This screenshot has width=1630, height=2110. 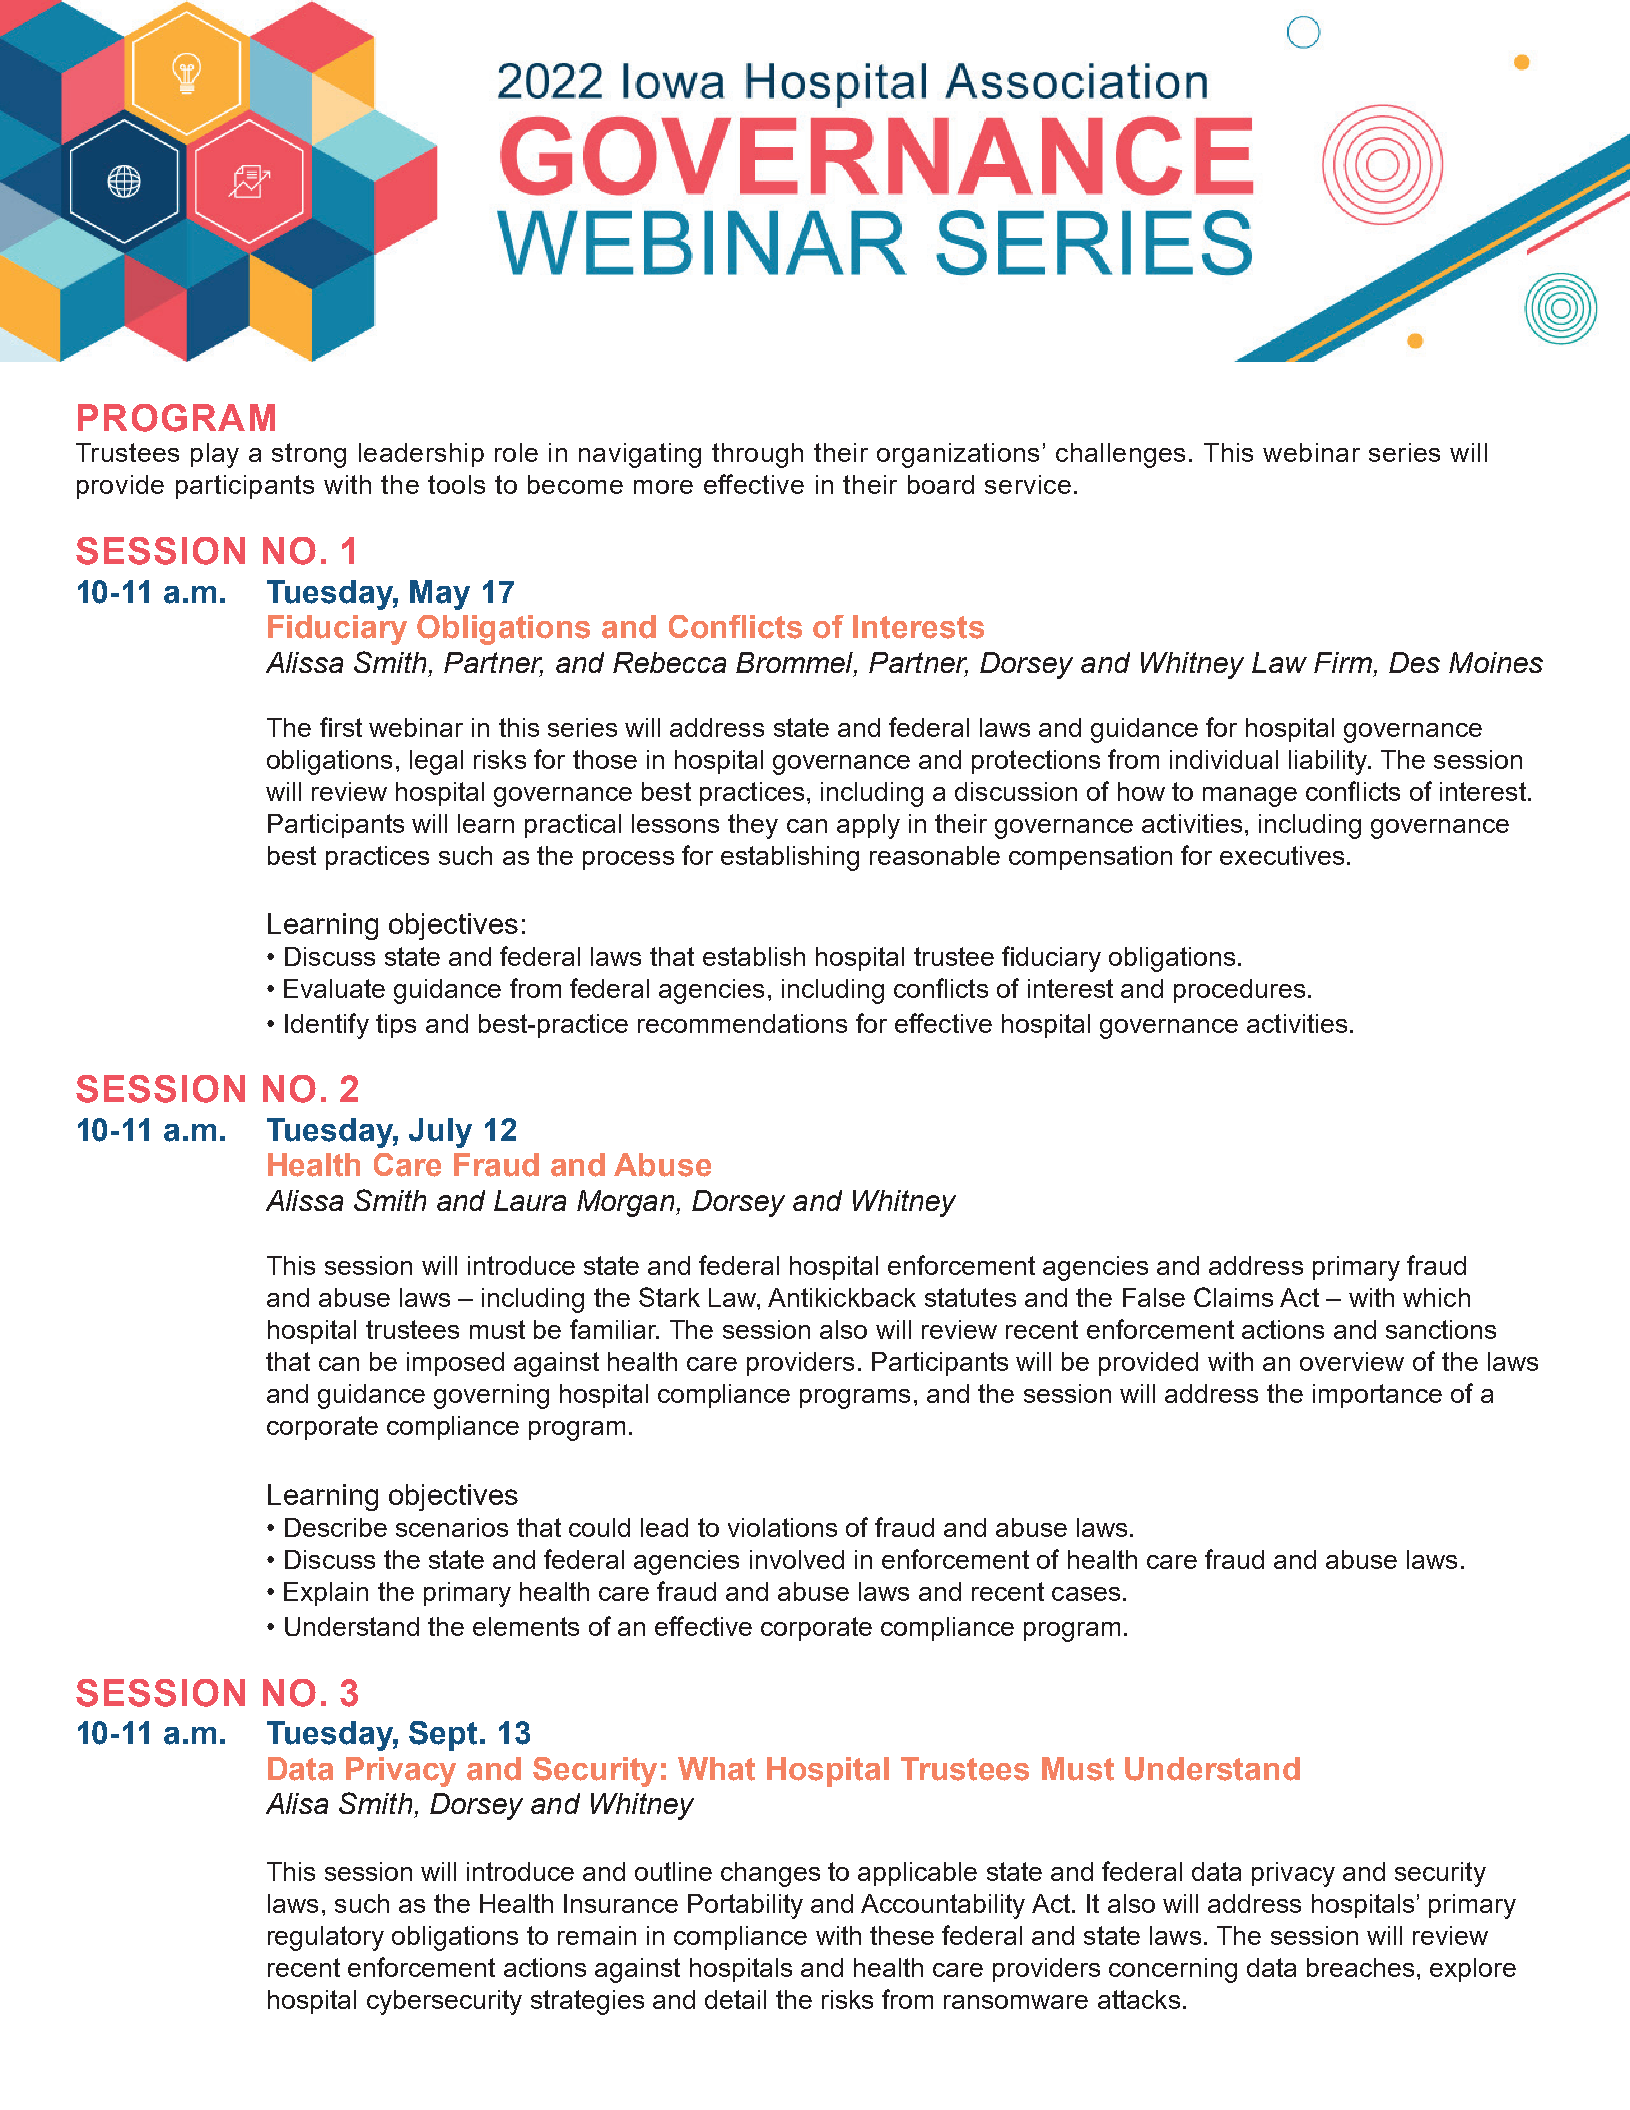 I want to click on statutes, so click(x=970, y=1297).
